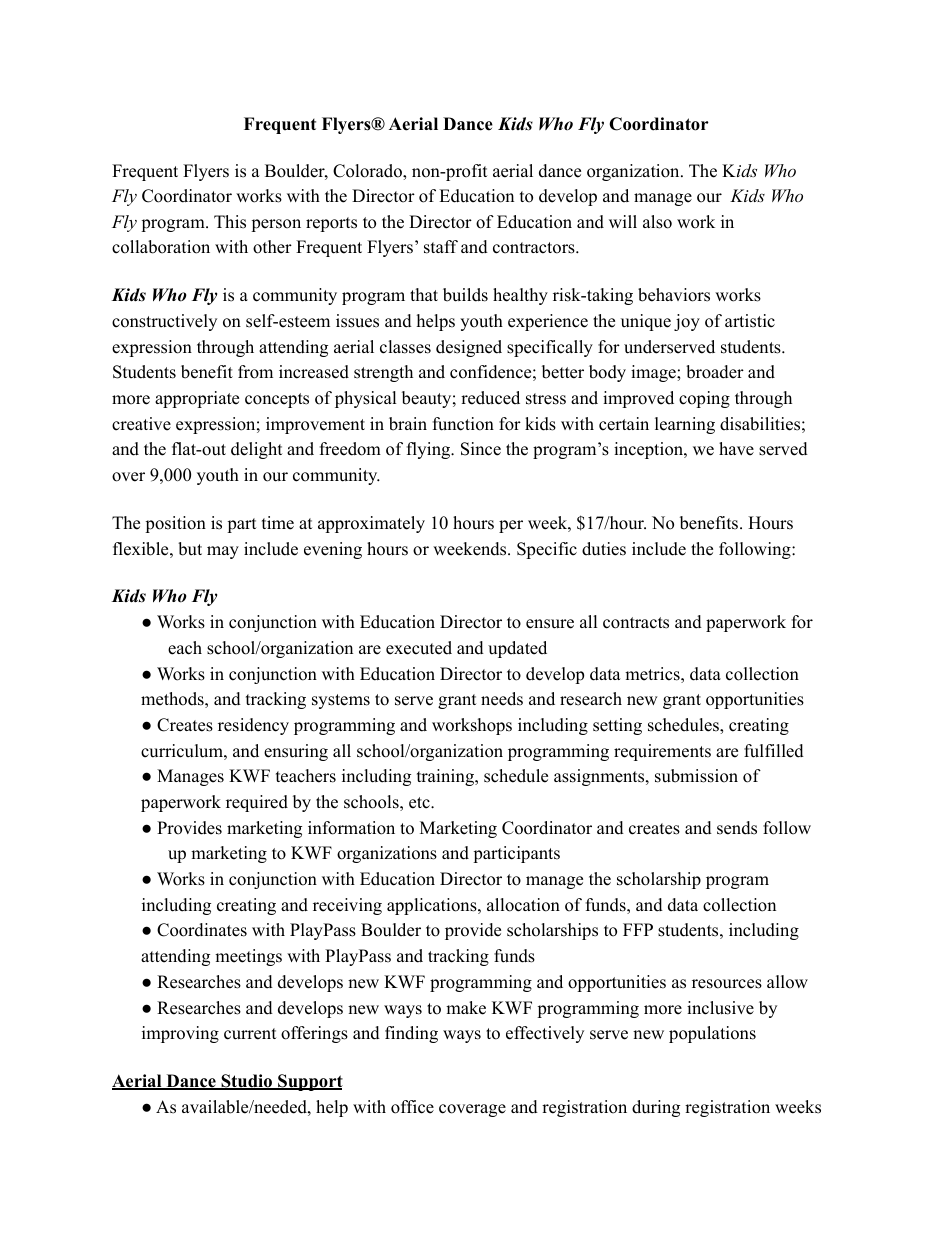 The width and height of the image is (952, 1233). What do you see at coordinates (230, 222) in the image?
I see `This` at bounding box center [230, 222].
